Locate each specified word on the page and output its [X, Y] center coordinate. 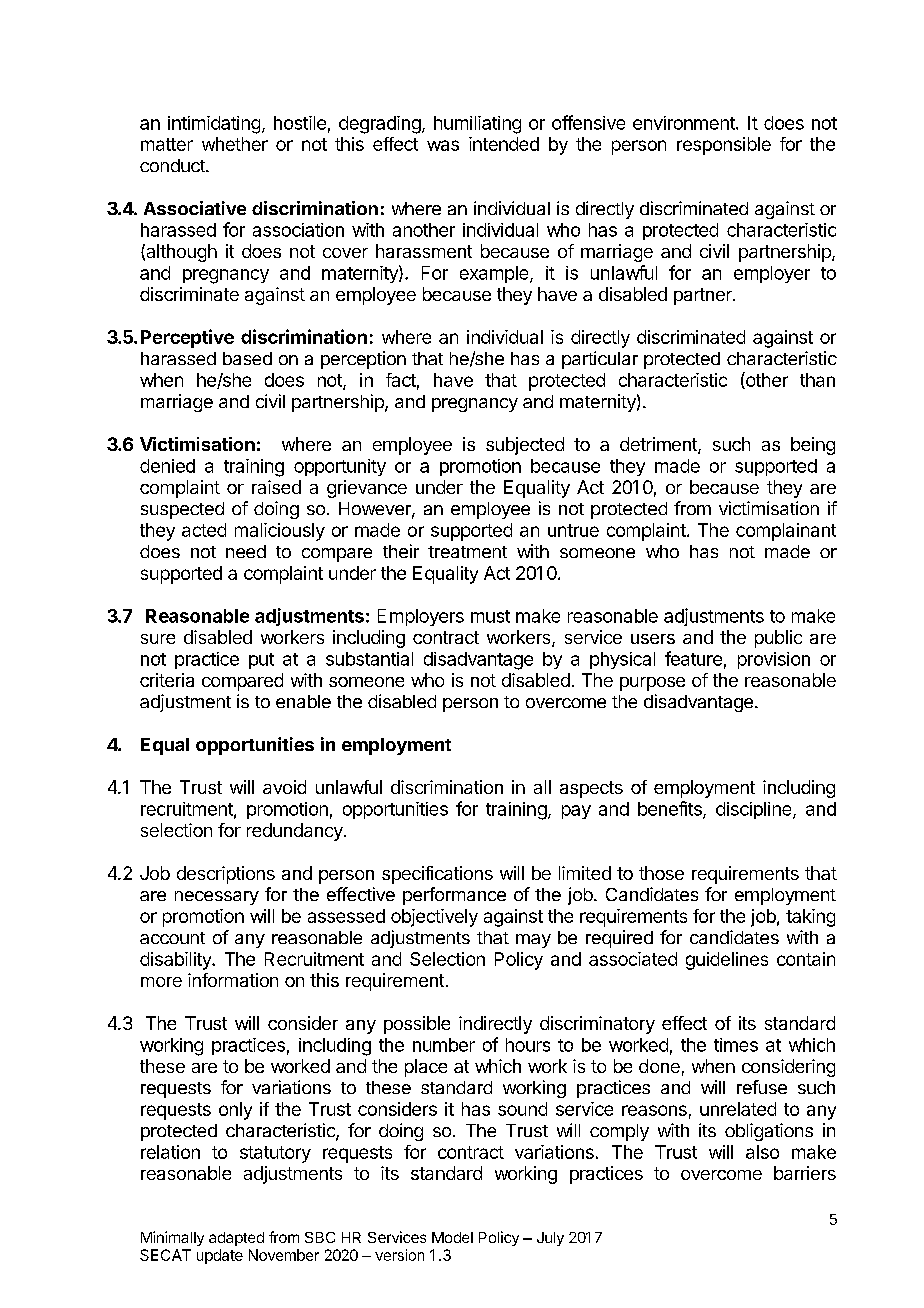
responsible [724, 146]
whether [235, 144]
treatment [467, 552]
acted [204, 530]
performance [454, 896]
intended [504, 144]
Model [452, 1237]
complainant [786, 532]
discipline [755, 810]
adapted [236, 1239]
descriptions [226, 875]
